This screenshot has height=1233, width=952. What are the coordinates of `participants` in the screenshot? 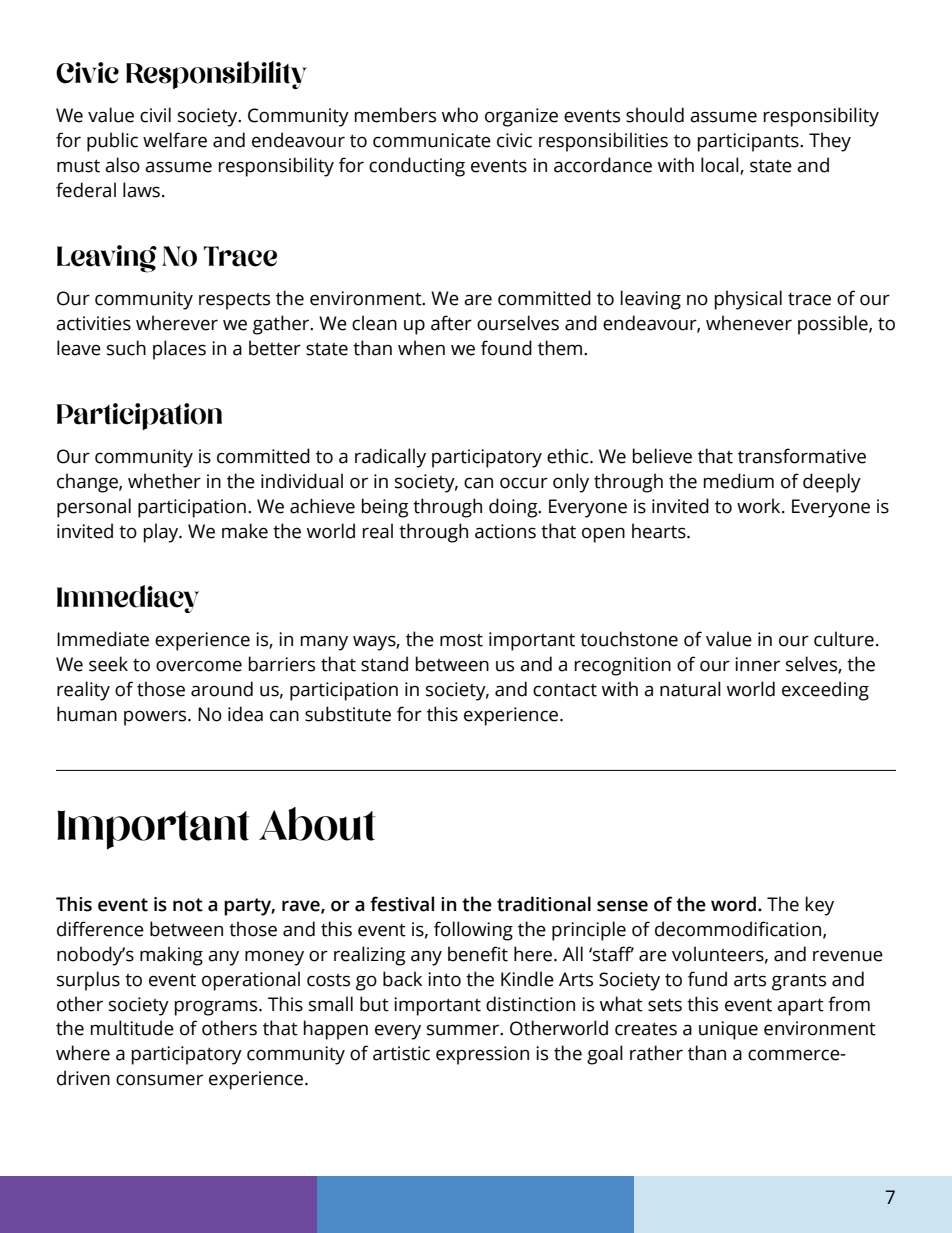 It's located at (749, 142).
